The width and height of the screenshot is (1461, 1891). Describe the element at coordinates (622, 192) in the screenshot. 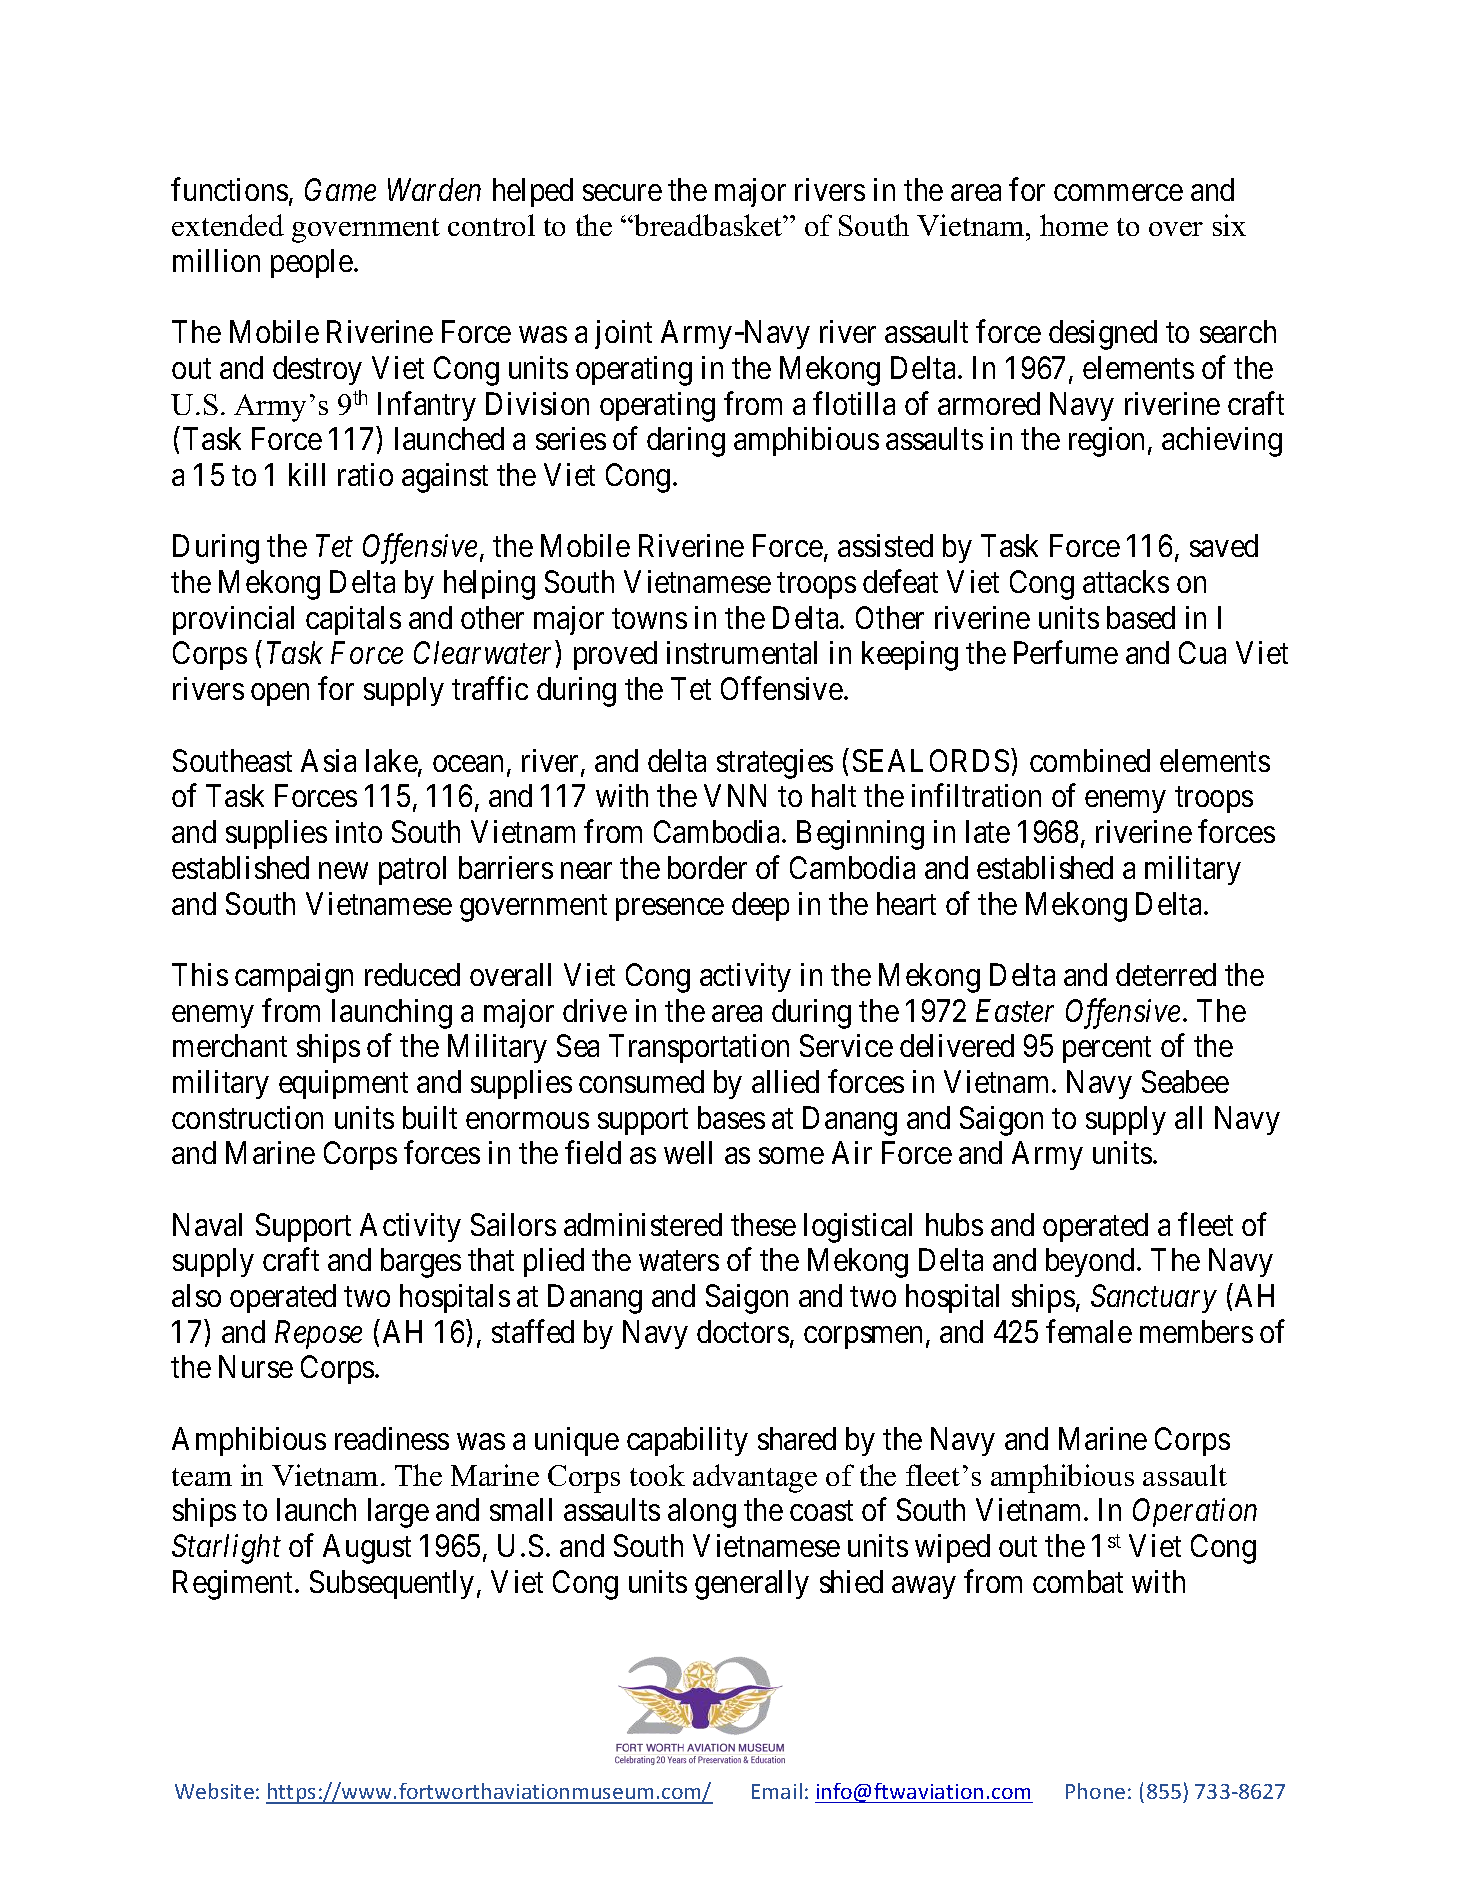

I see `secure` at that location.
